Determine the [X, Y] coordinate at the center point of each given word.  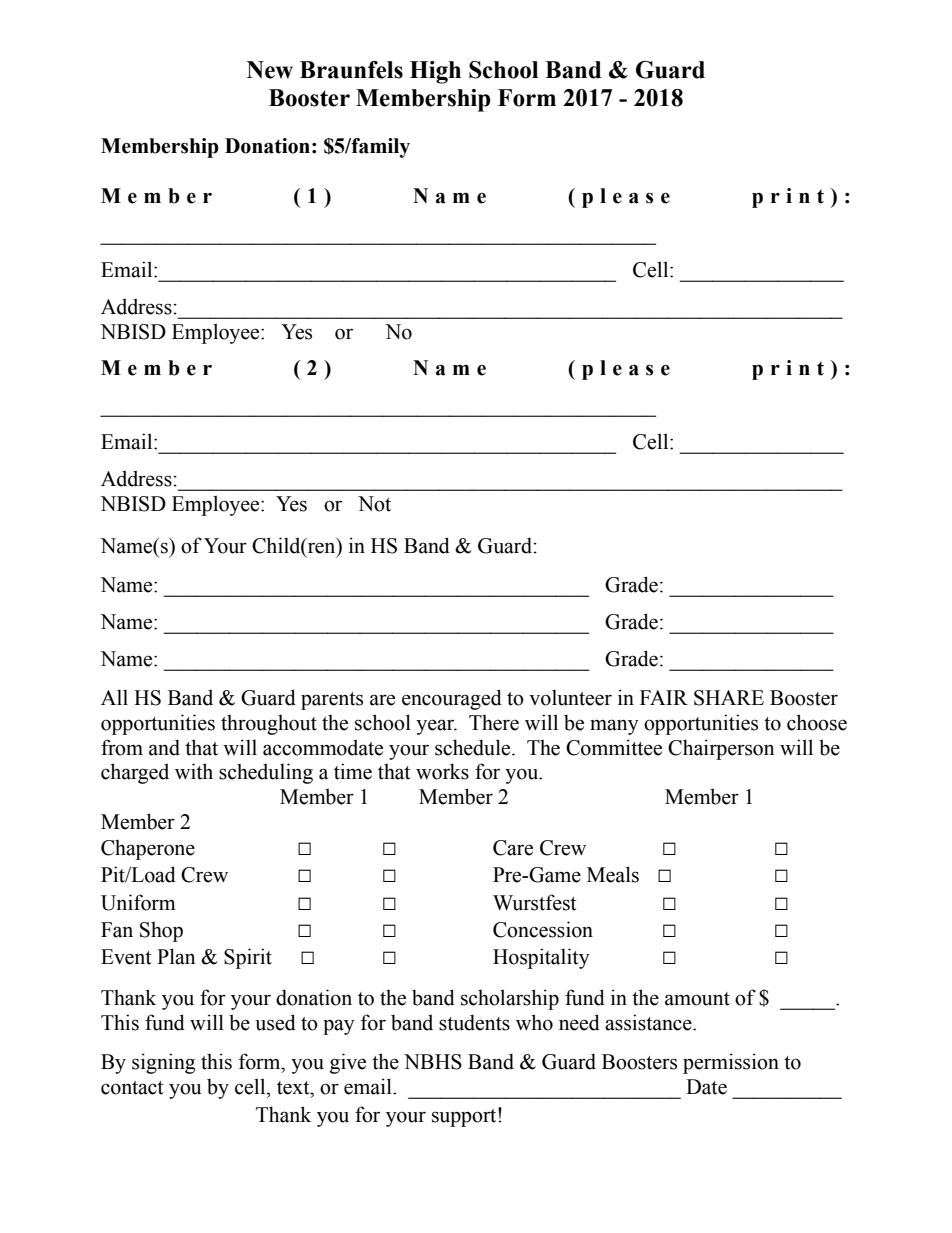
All [114, 697]
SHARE [729, 698]
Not [374, 504]
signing [163, 1063]
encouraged [452, 699]
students [474, 1022]
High [435, 72]
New [270, 70]
